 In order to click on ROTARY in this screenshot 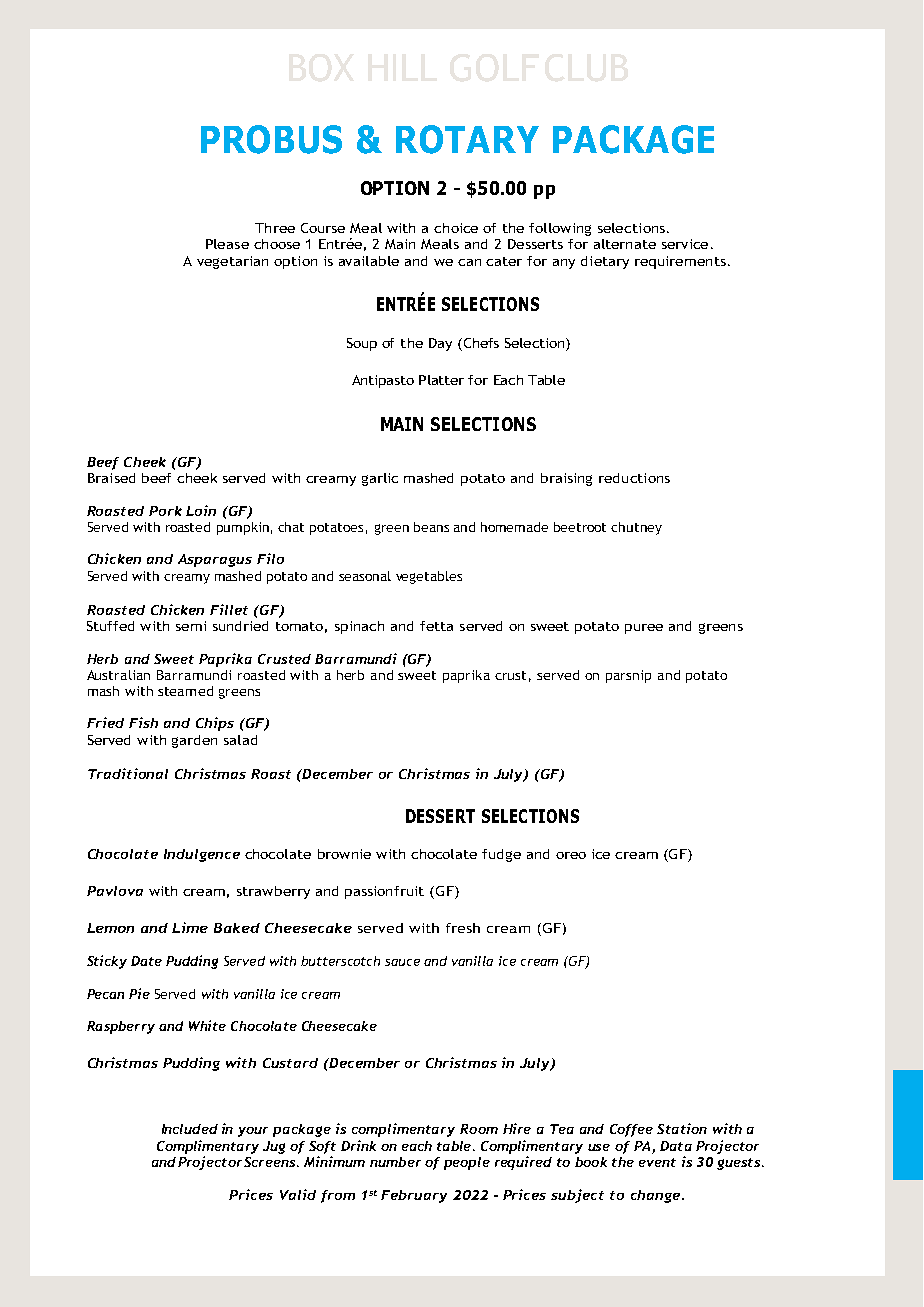, I will do `click(467, 139)`.
